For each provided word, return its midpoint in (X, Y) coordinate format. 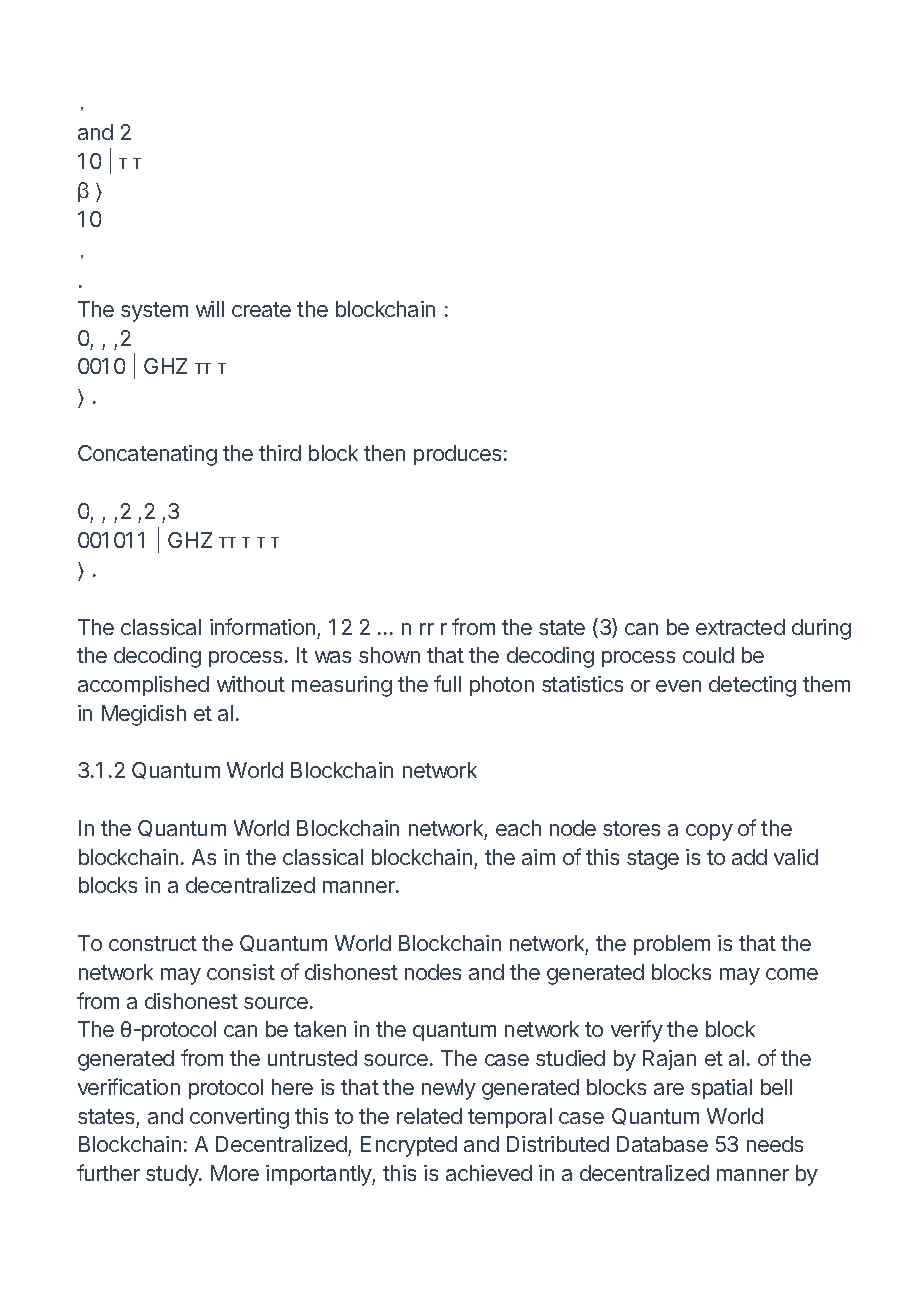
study (173, 1175)
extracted (740, 627)
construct (153, 943)
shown (389, 655)
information (262, 626)
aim (538, 857)
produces (457, 455)
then (384, 453)
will (210, 309)
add (749, 857)
